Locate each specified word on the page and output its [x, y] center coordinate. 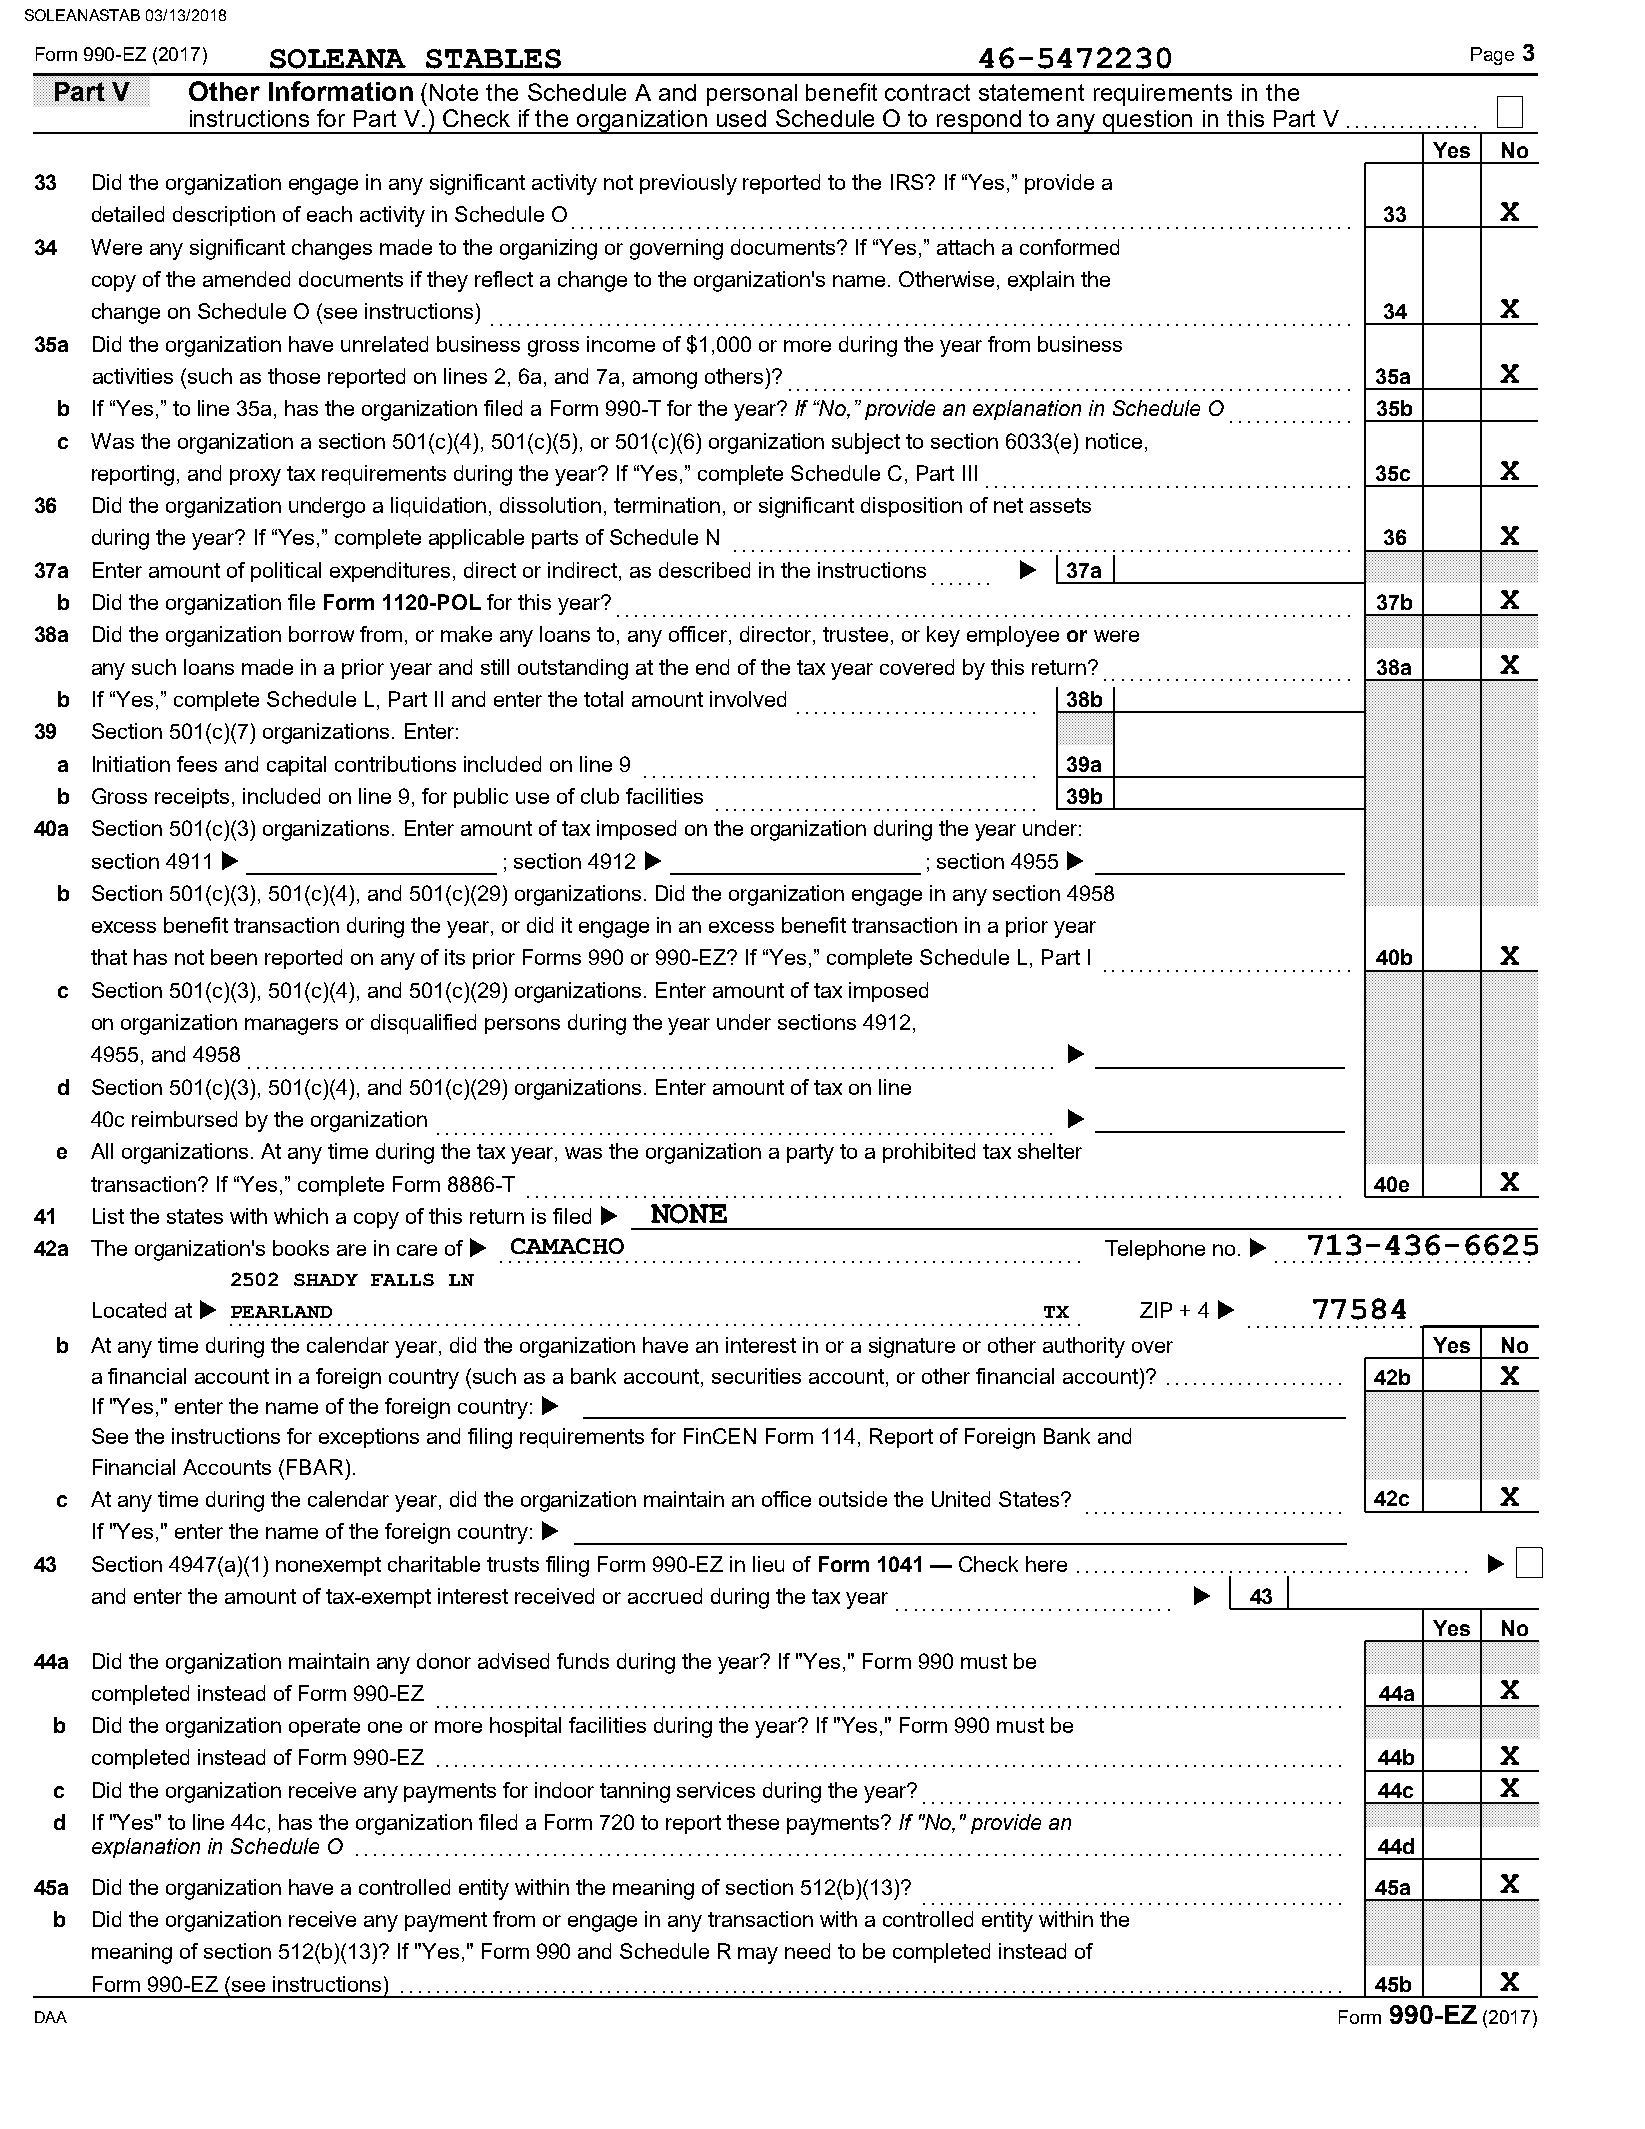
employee [1013, 636]
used [741, 118]
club [600, 796]
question [1148, 122]
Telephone [1155, 1250]
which [301, 1216]
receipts [192, 798]
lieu [768, 1564]
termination [667, 505]
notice [1114, 441]
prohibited [929, 1153]
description [224, 216]
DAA [51, 2017]
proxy [255, 477]
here [1046, 1564]
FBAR [315, 1467]
